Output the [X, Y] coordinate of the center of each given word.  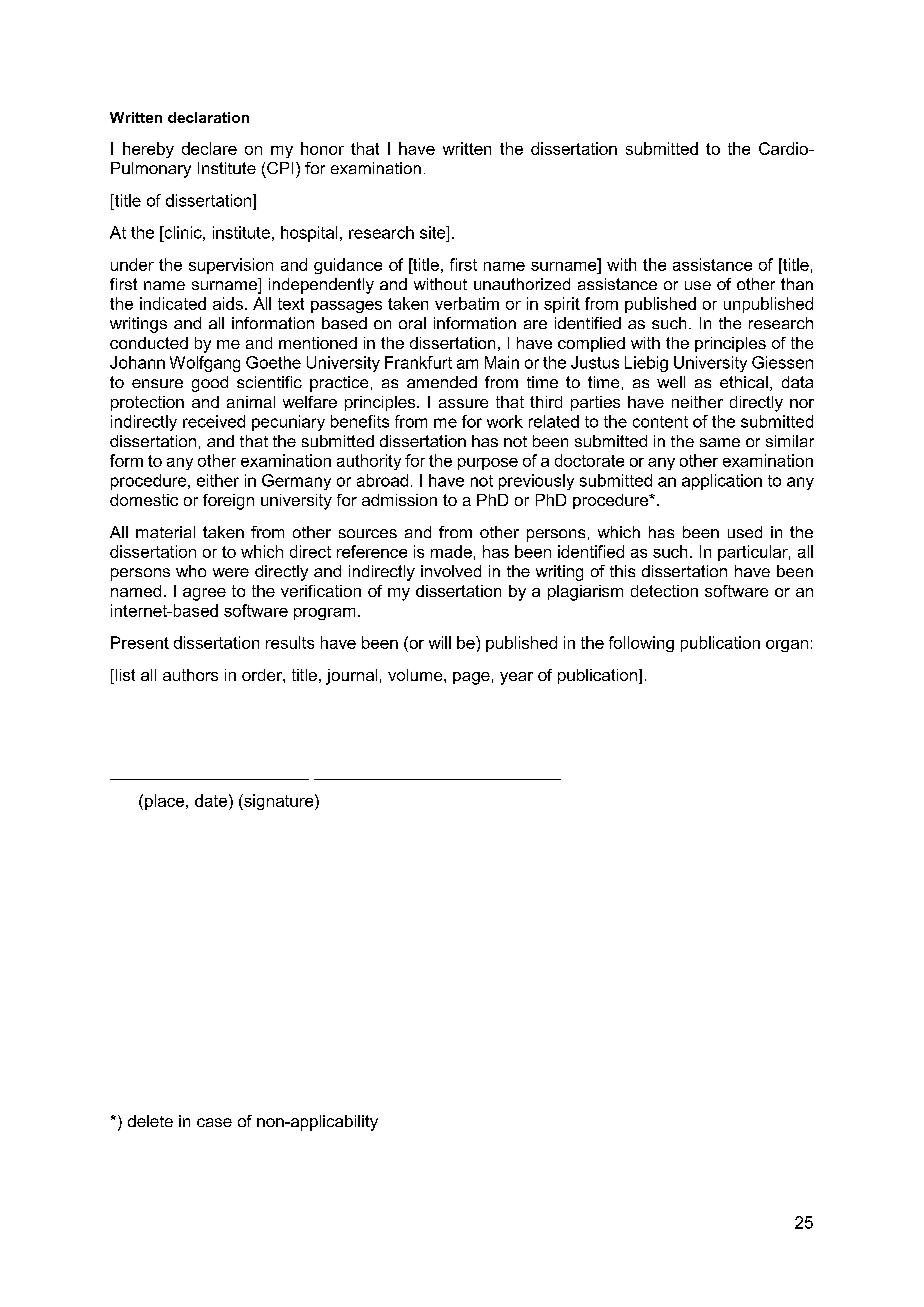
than [797, 284]
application [722, 482]
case [214, 1122]
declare [209, 148]
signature [279, 802]
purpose [488, 464]
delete [150, 1121]
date [211, 800]
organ [787, 646]
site [434, 232]
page [471, 678]
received [214, 421]
